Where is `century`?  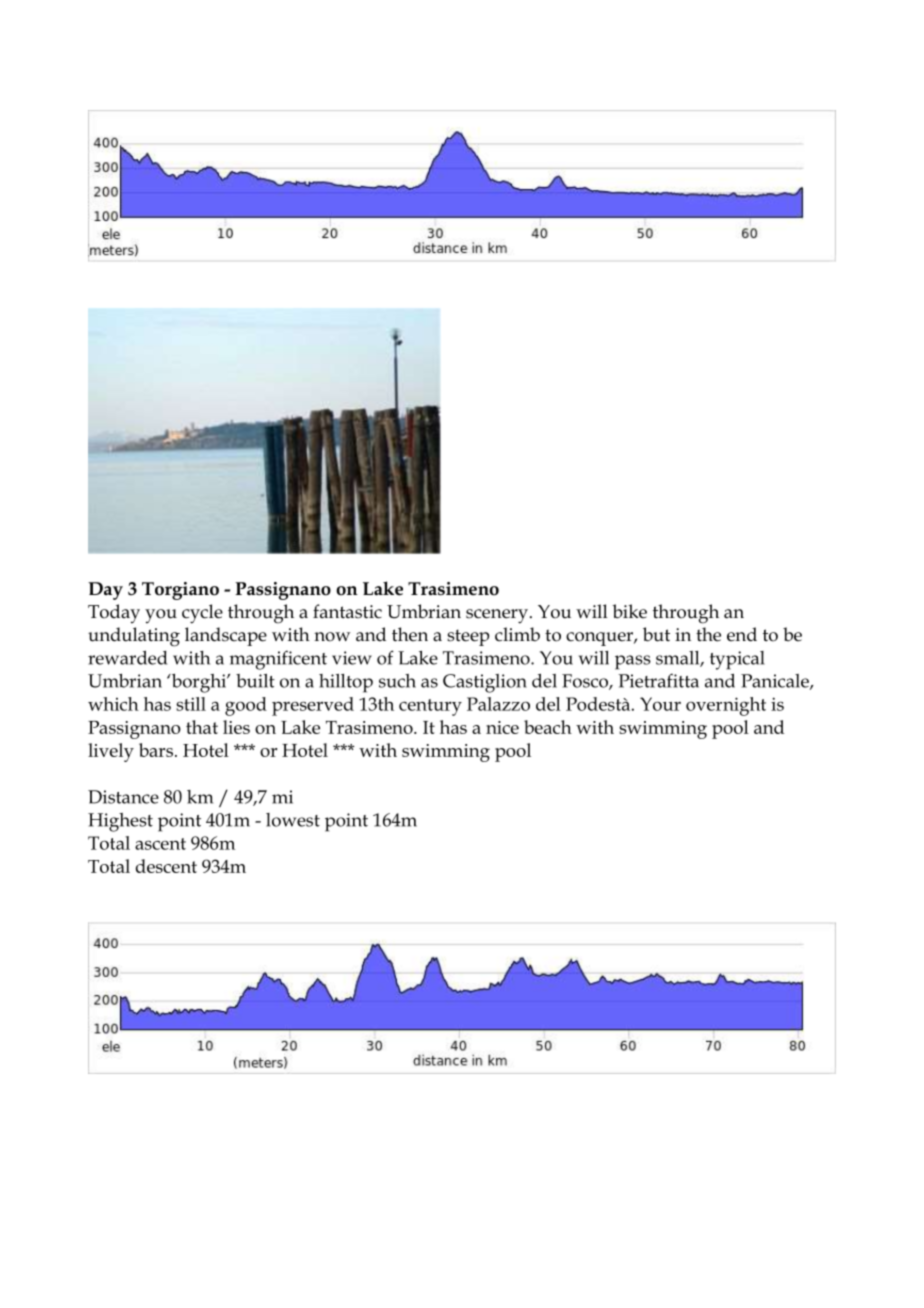 century is located at coordinates (430, 707).
